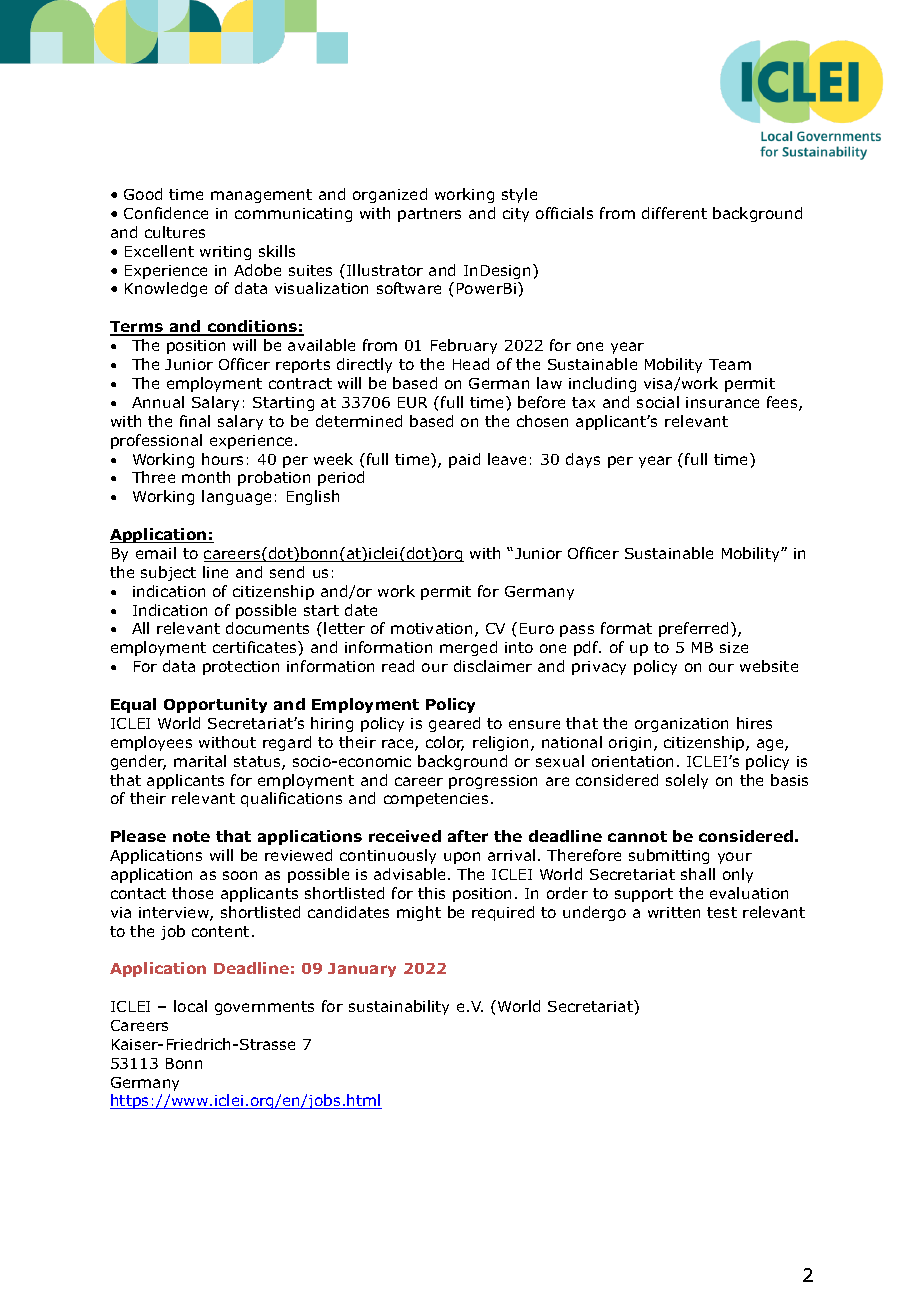 The height and width of the screenshot is (1308, 924). I want to click on local, so click(190, 1006).
